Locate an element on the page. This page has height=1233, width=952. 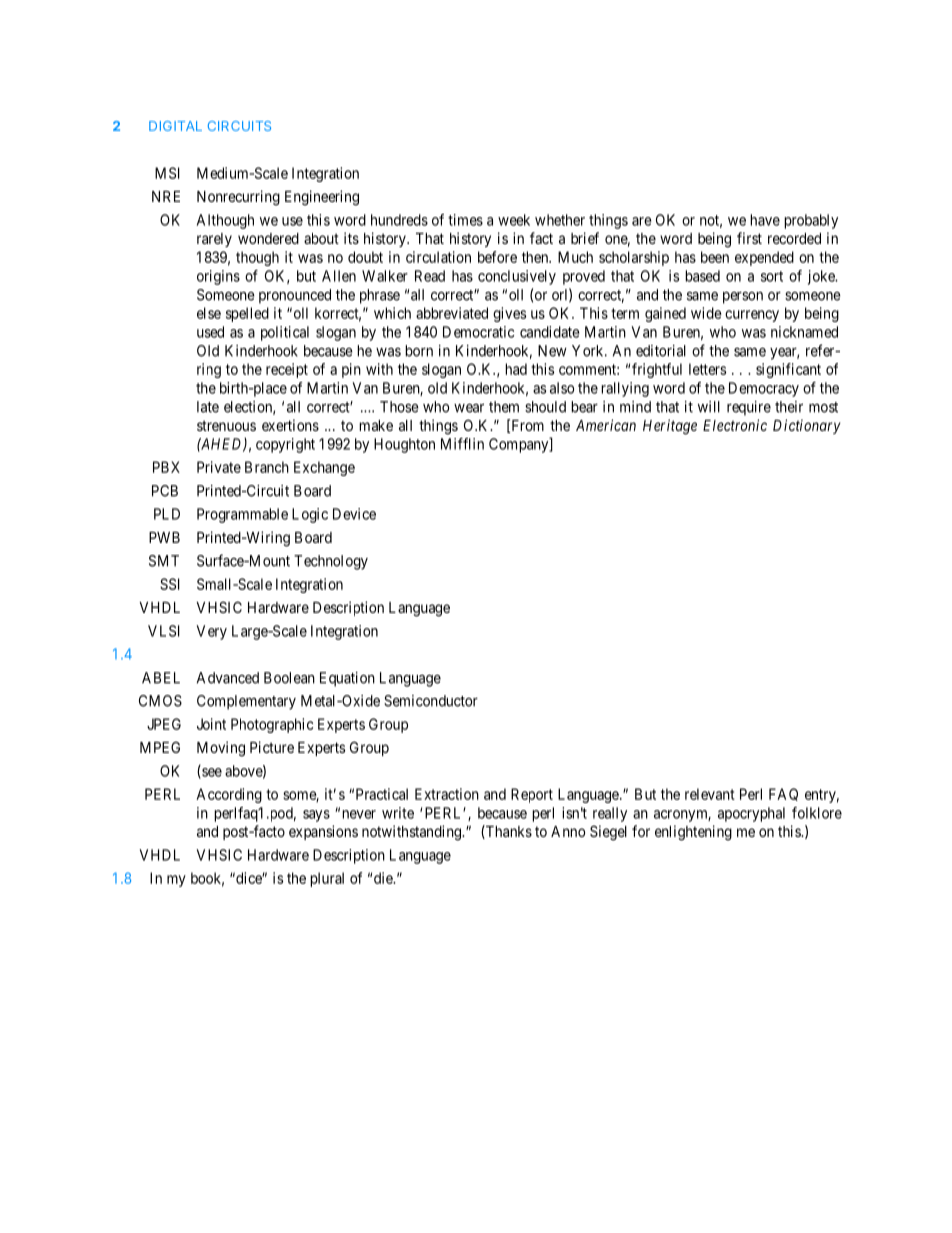
Semiconductor is located at coordinates (431, 701).
